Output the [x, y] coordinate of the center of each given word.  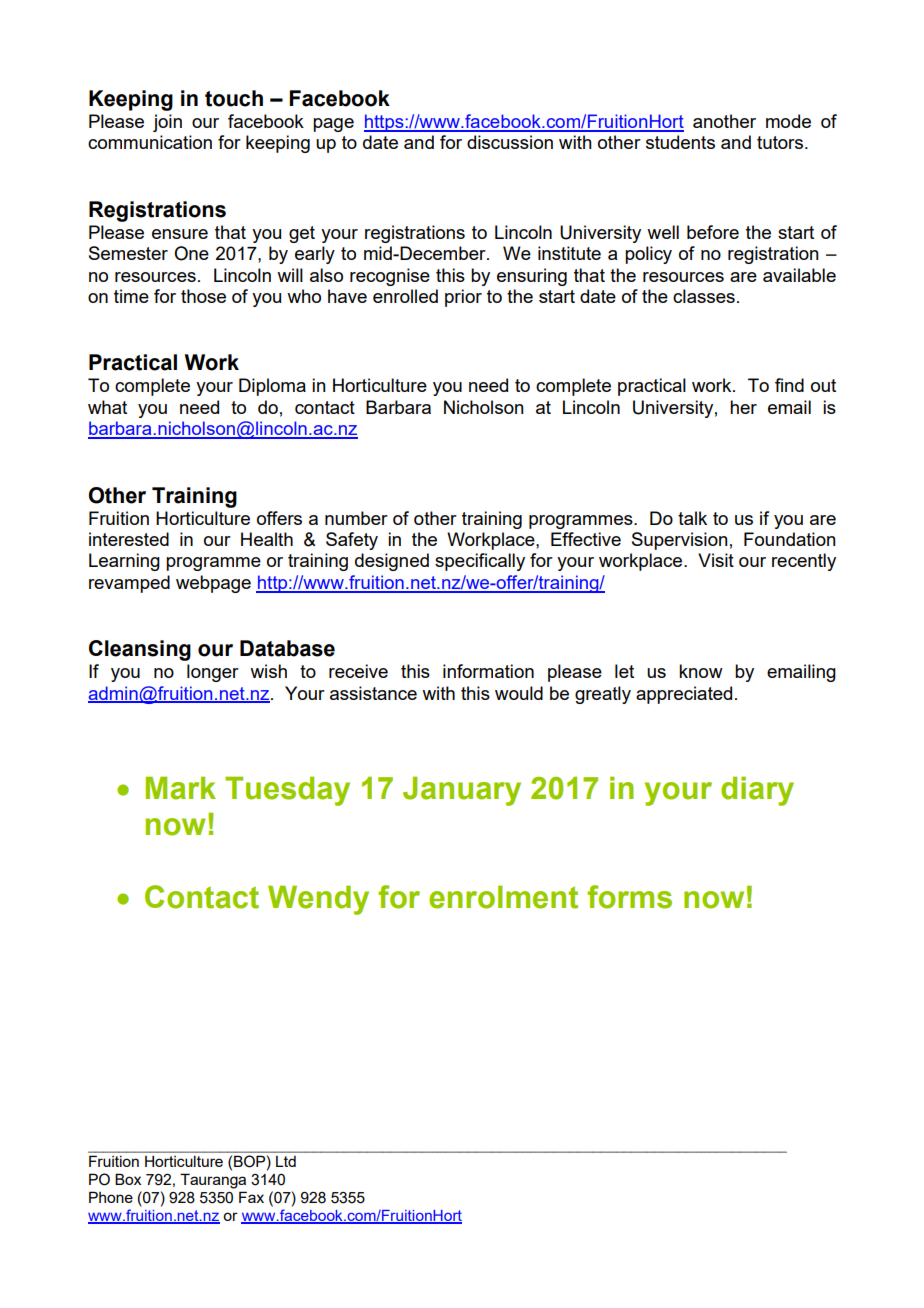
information [488, 671]
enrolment [503, 897]
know [701, 671]
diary [757, 791]
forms [629, 897]
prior [463, 298]
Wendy [318, 900]
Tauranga [213, 1181]
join [167, 123]
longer [213, 673]
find [789, 385]
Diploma [272, 387]
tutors [781, 142]
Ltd [286, 1161]
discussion [510, 142]
